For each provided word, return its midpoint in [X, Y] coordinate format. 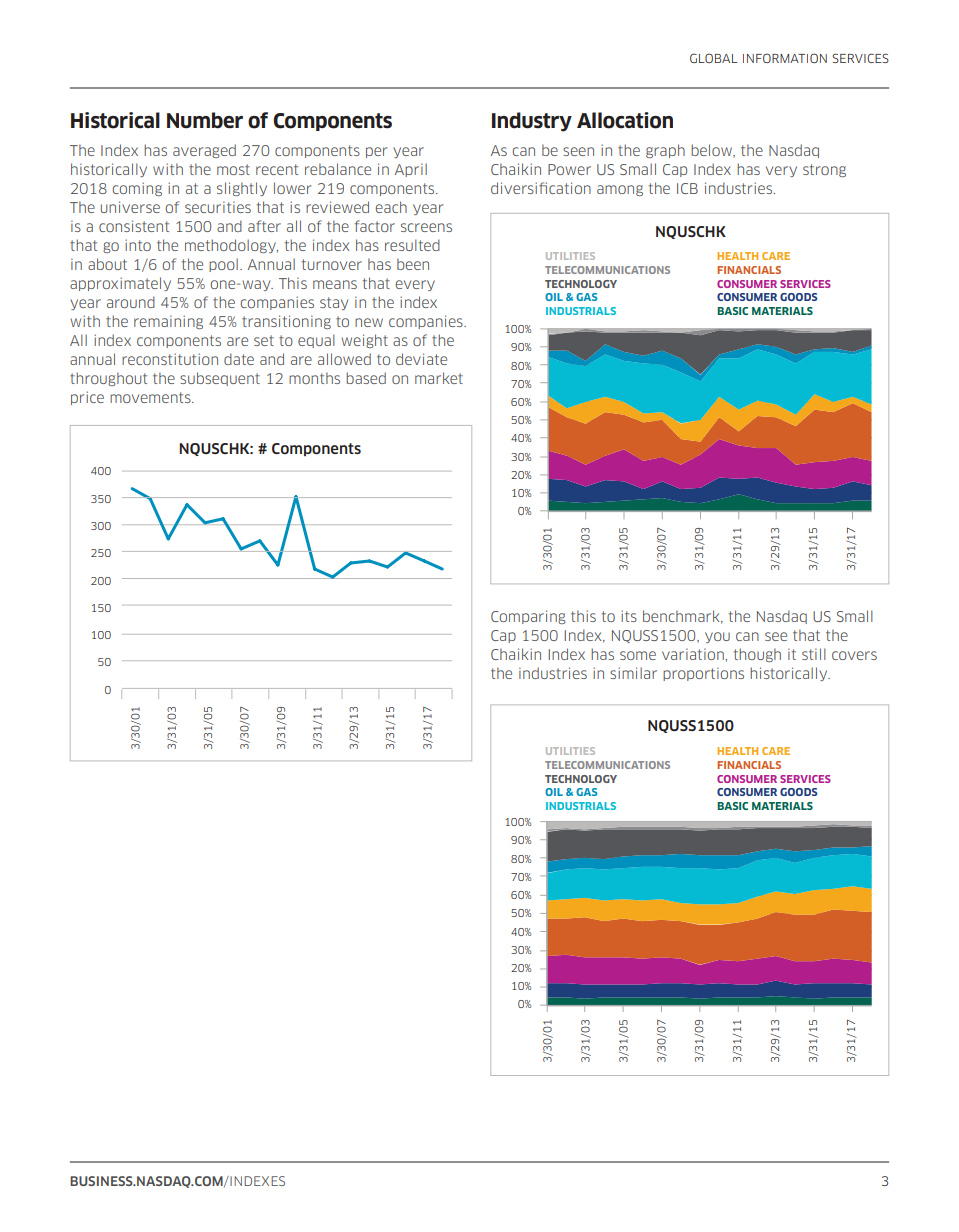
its [629, 616]
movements [151, 397]
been [413, 264]
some [638, 655]
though [757, 655]
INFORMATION [785, 58]
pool [223, 265]
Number [205, 120]
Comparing [528, 617]
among [620, 190]
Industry [532, 122]
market [439, 378]
